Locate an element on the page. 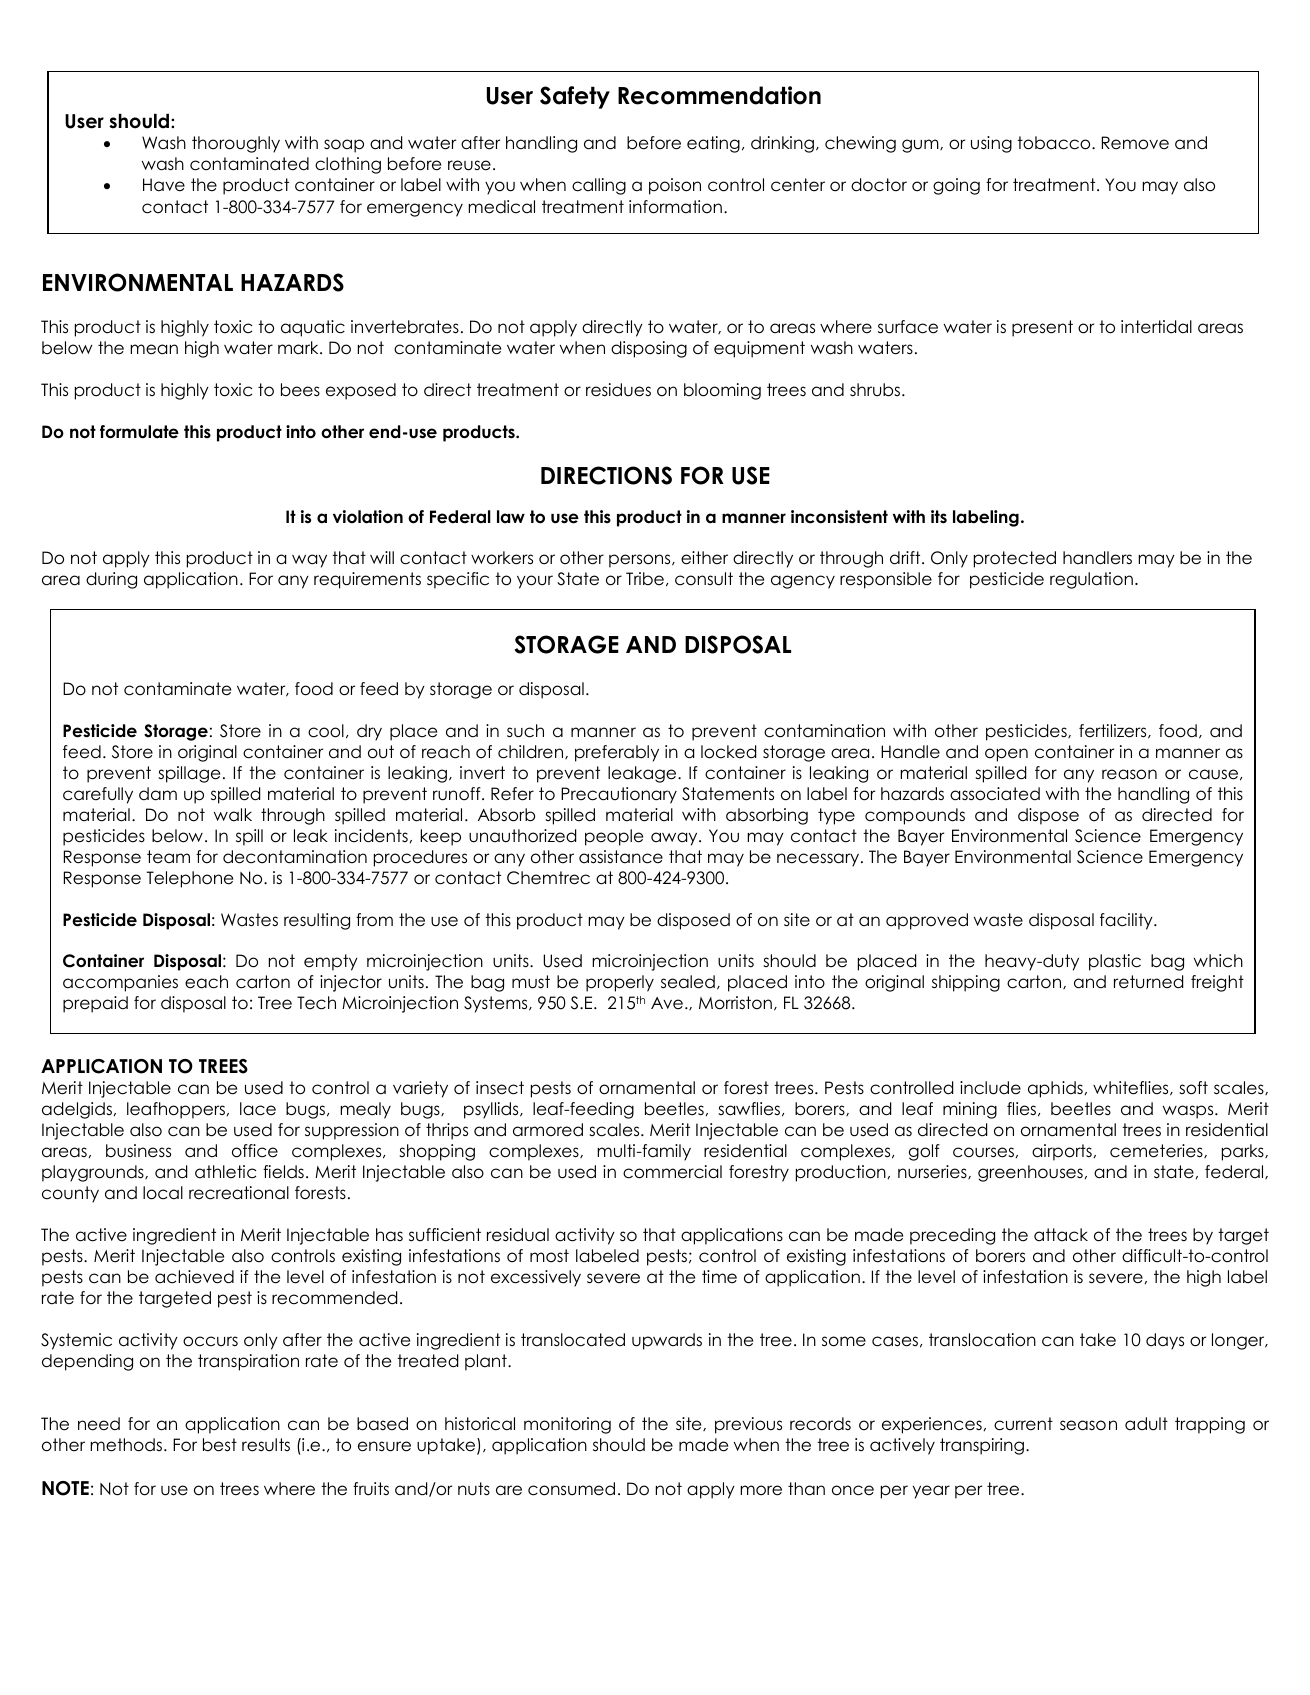 The height and width of the image is (1695, 1310). thoroughly is located at coordinates (236, 144).
